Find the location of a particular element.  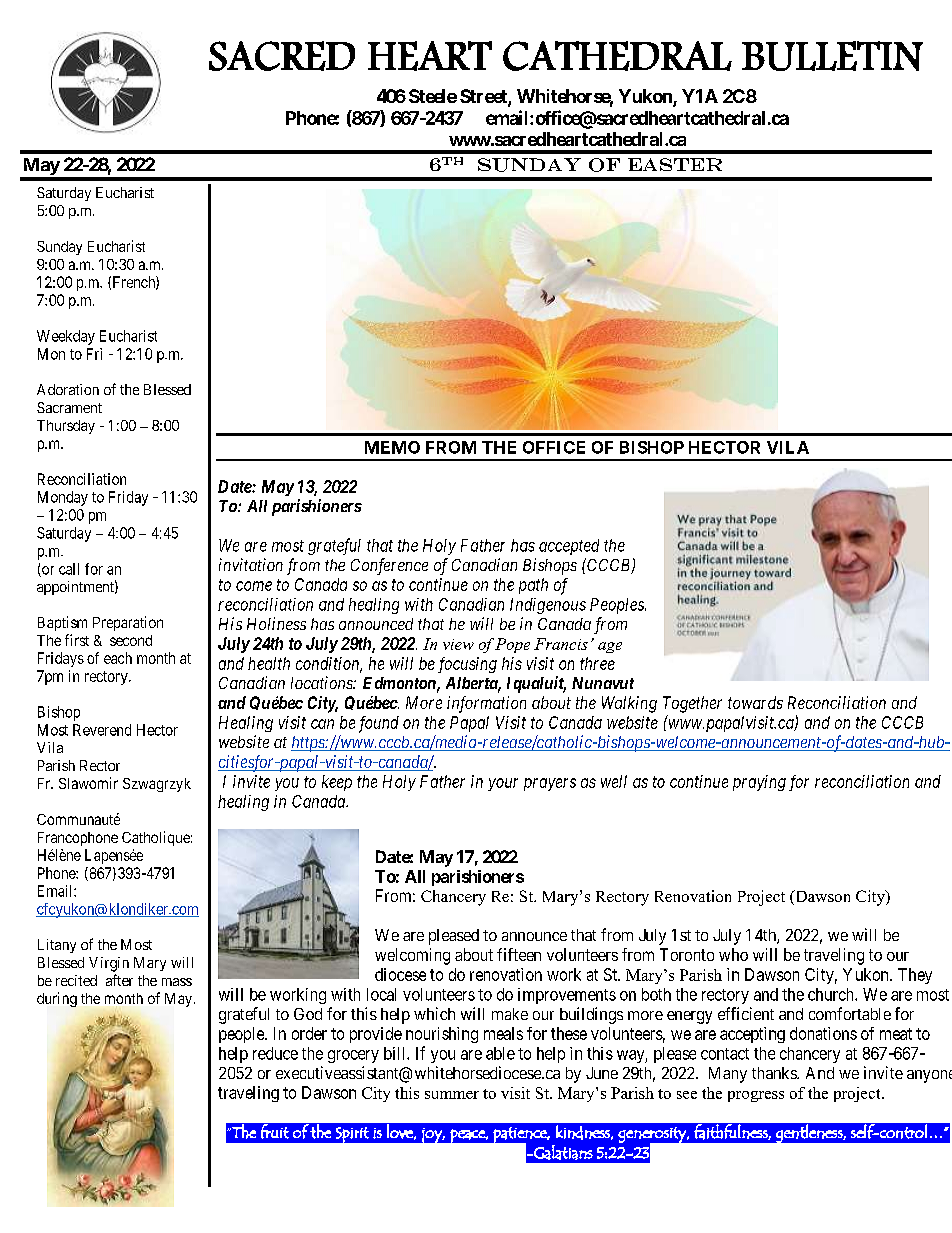

easter is located at coordinates (675, 164).
